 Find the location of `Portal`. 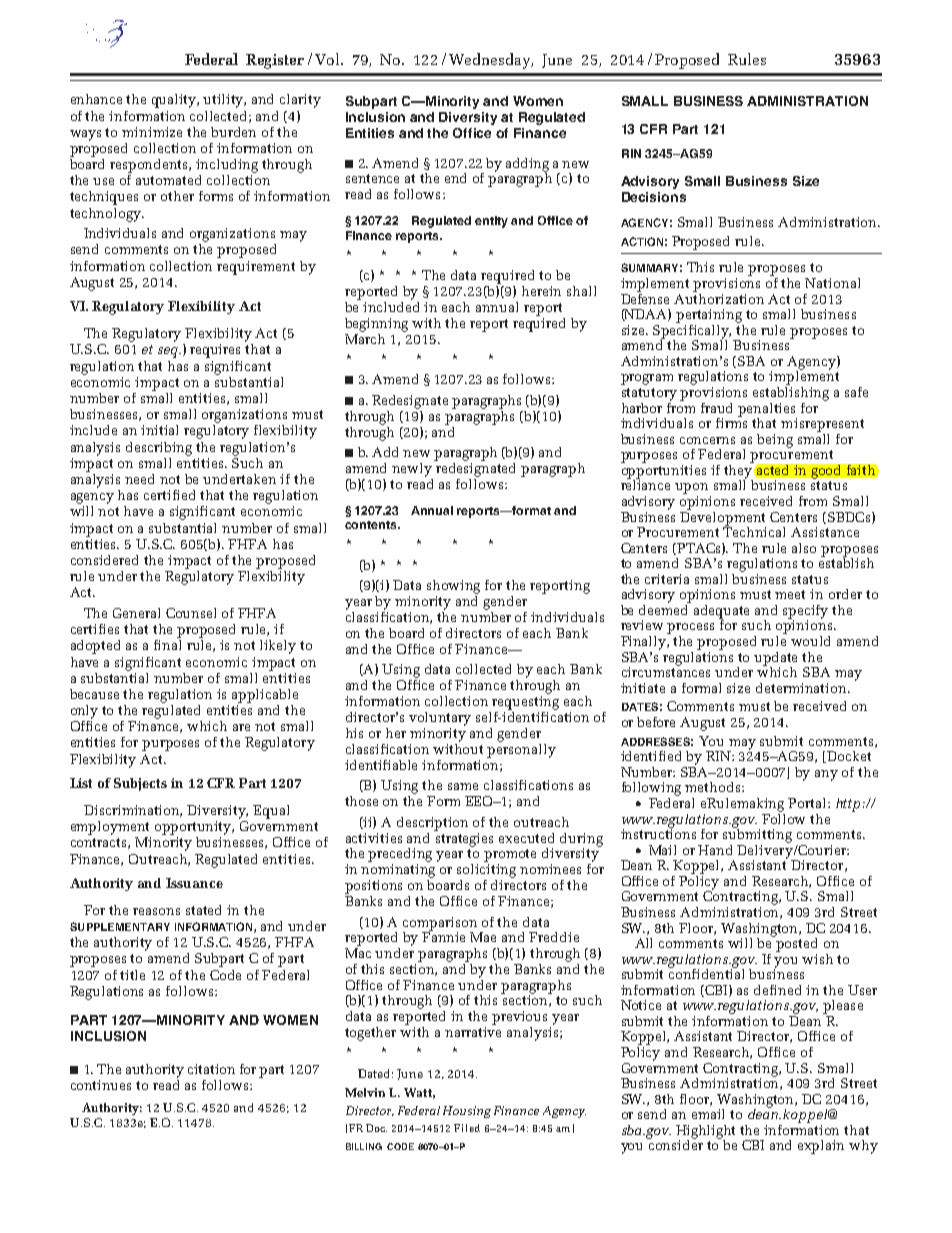

Portal is located at coordinates (808, 803).
